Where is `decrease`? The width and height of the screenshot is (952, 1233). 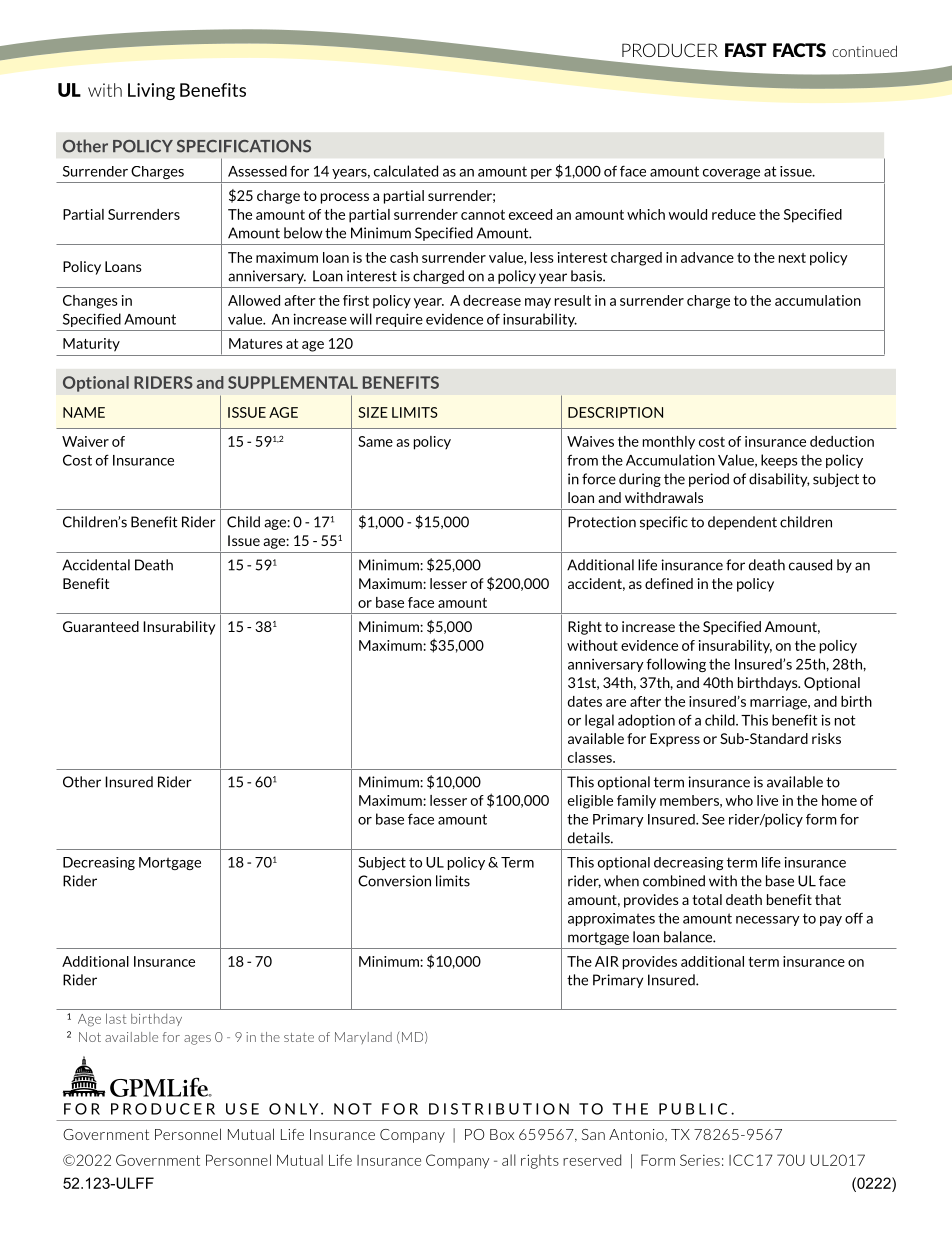 decrease is located at coordinates (492, 300).
